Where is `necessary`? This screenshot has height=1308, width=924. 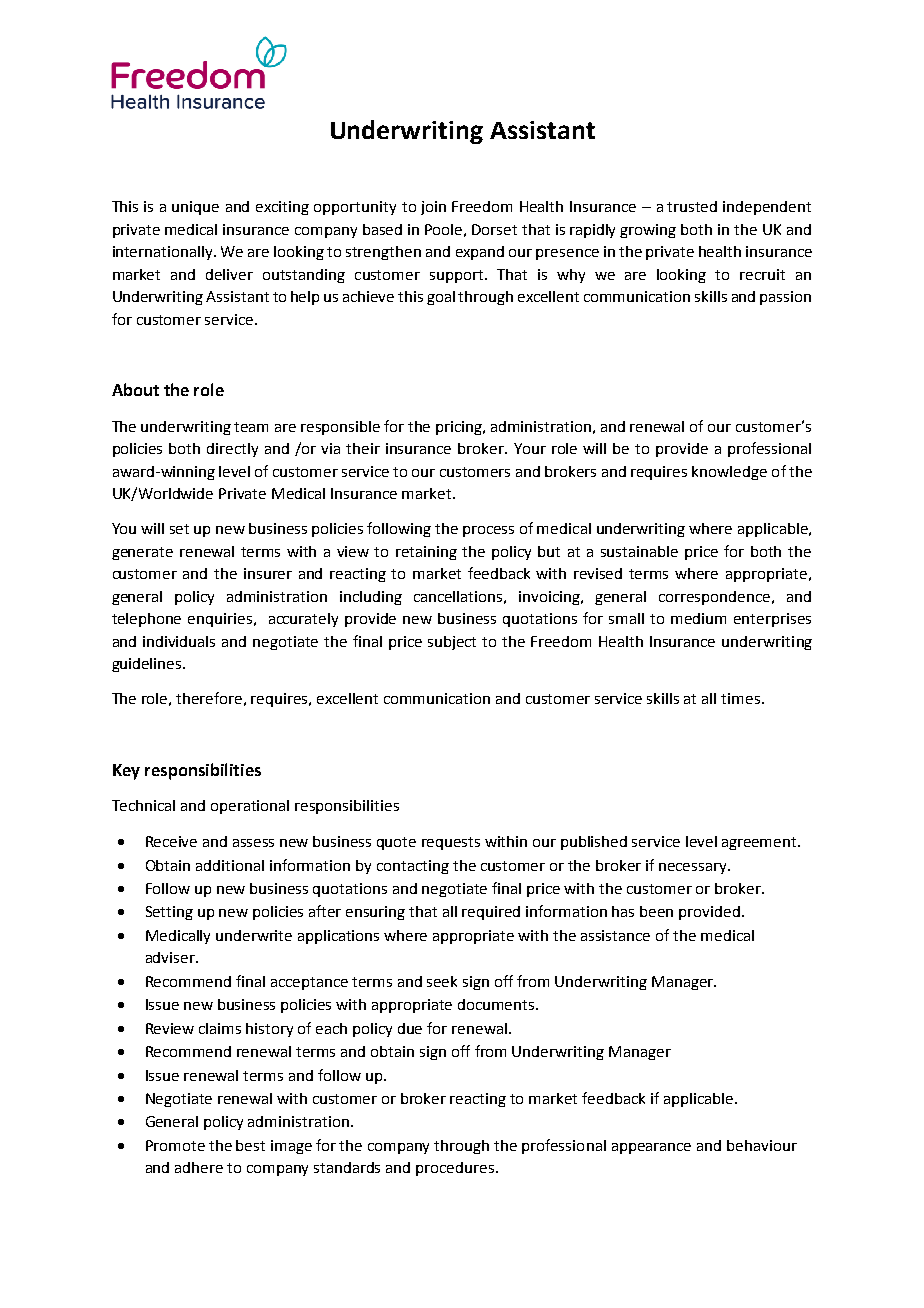
necessary is located at coordinates (694, 868).
